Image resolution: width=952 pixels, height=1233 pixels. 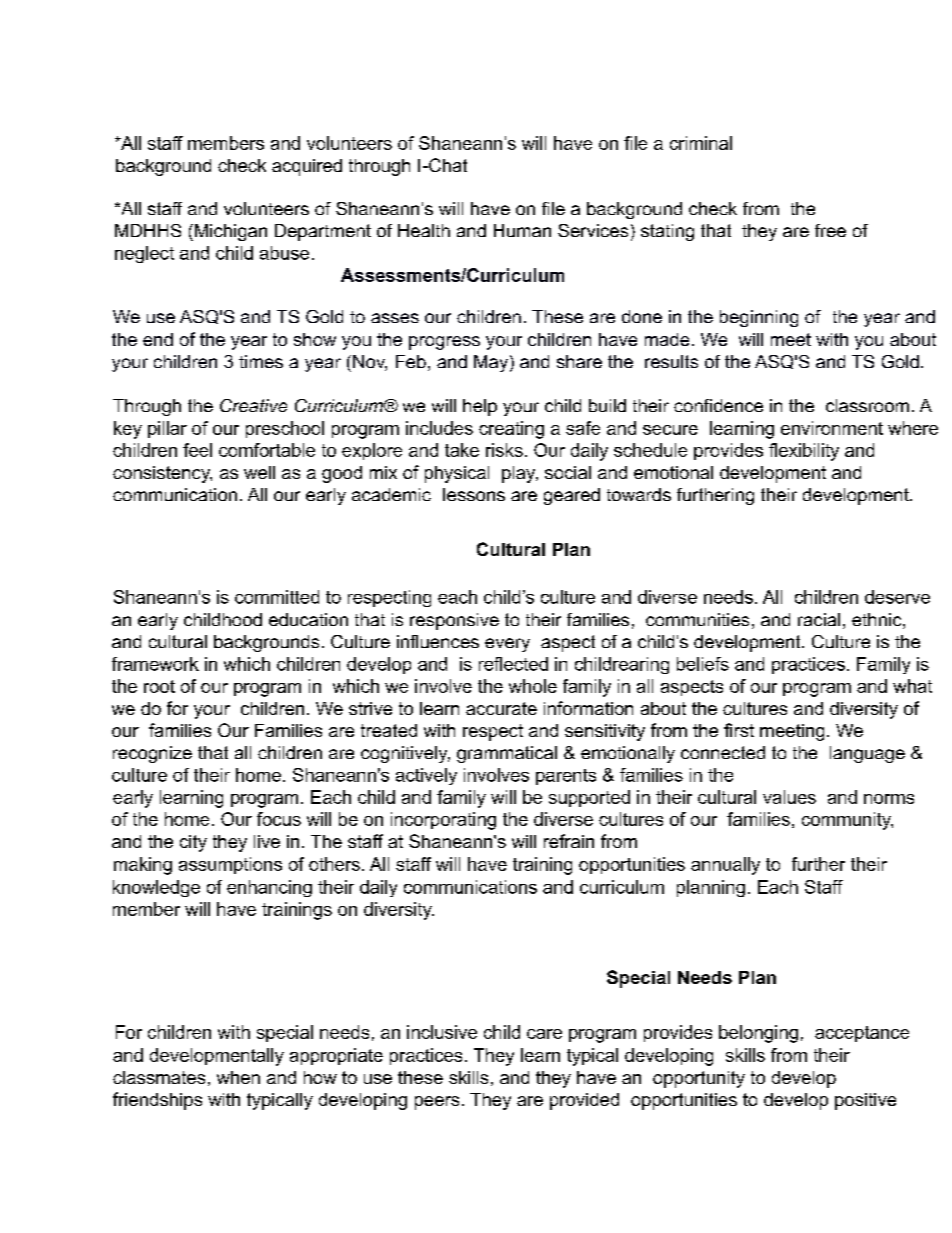 What do you see at coordinates (522, 230) in the screenshot?
I see `Human` at bounding box center [522, 230].
